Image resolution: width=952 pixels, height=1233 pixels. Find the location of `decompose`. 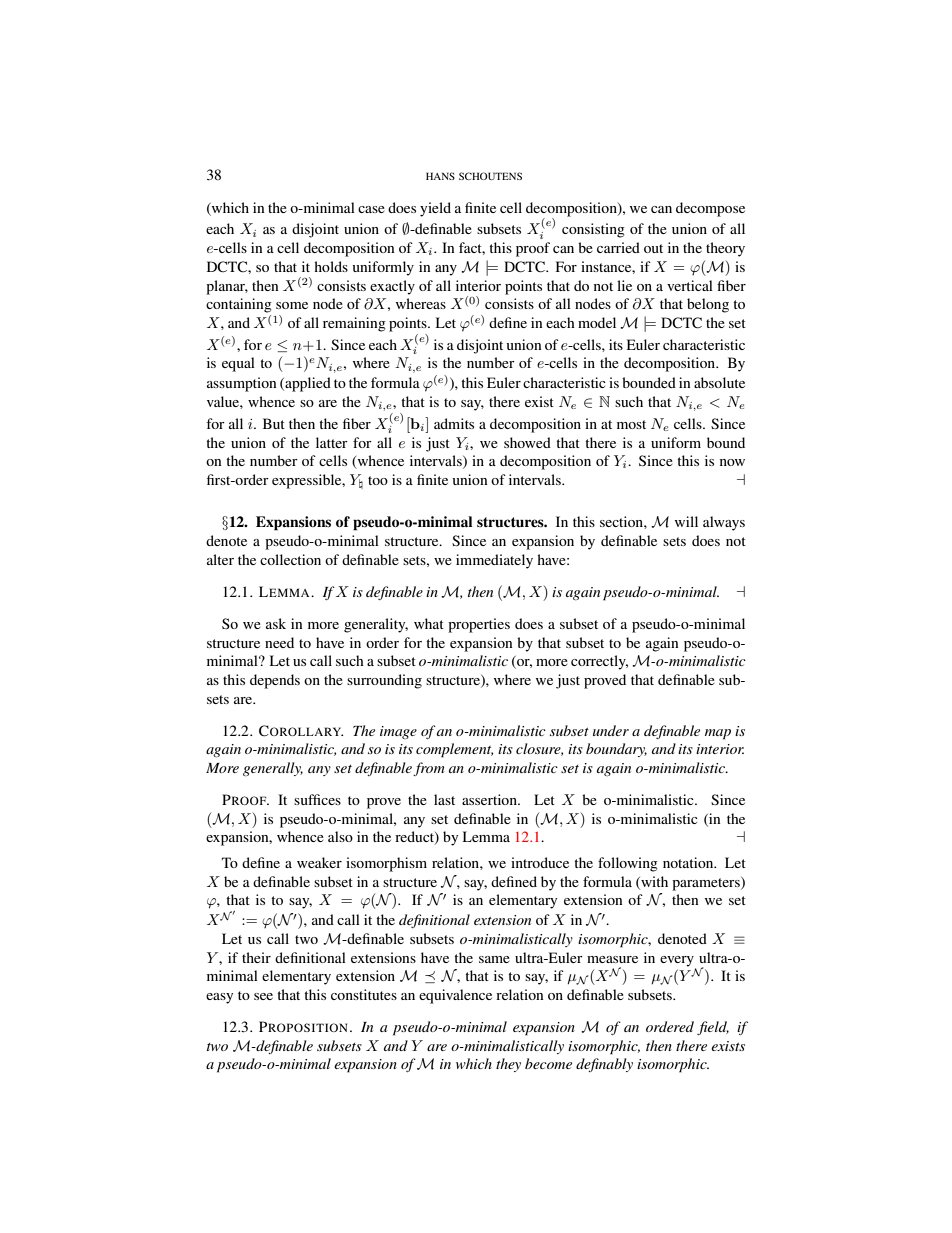

decompose is located at coordinates (710, 209).
